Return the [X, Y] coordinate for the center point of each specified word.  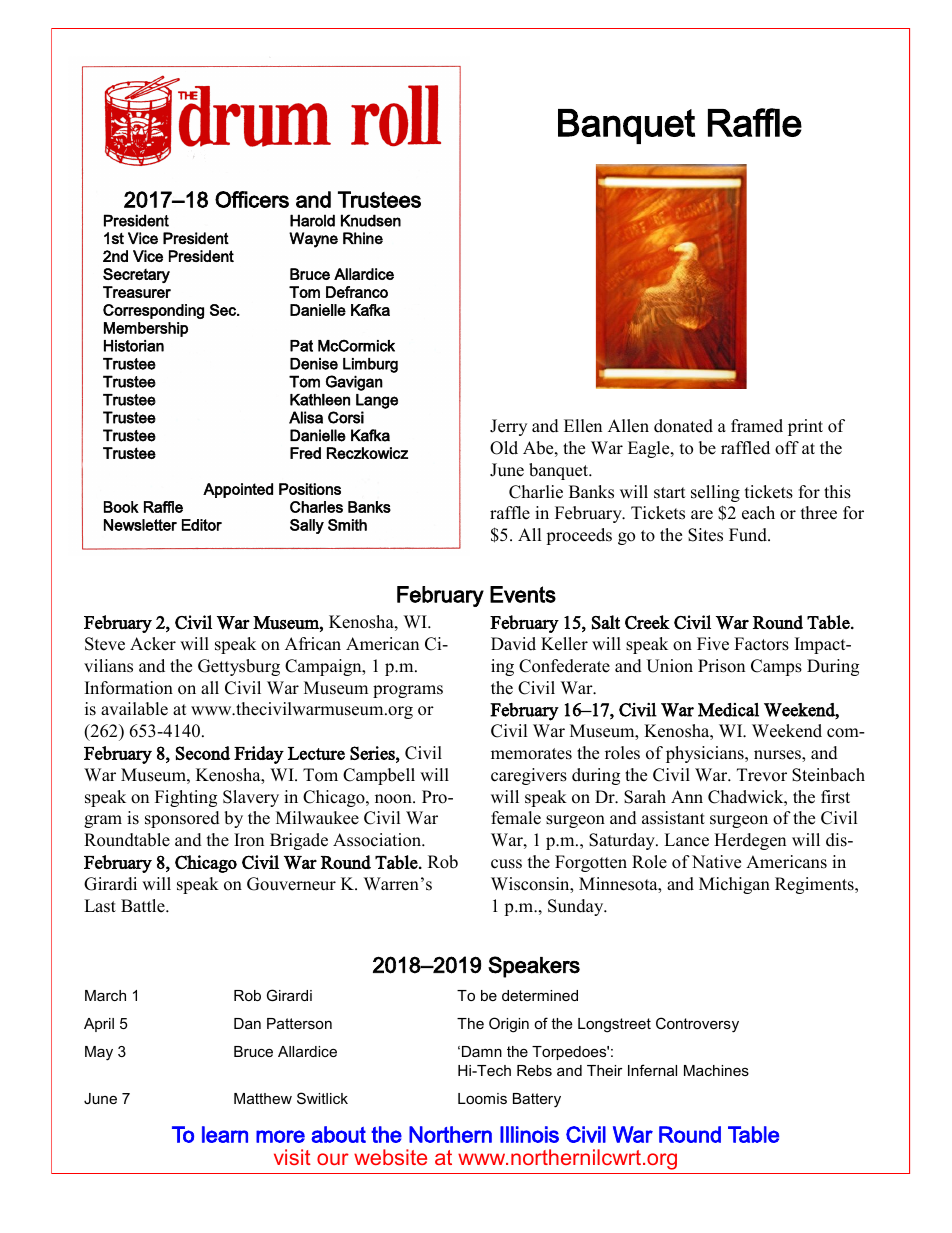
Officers [252, 199]
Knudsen [371, 220]
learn [225, 1134]
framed [757, 426]
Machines [716, 1070]
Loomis [482, 1098]
